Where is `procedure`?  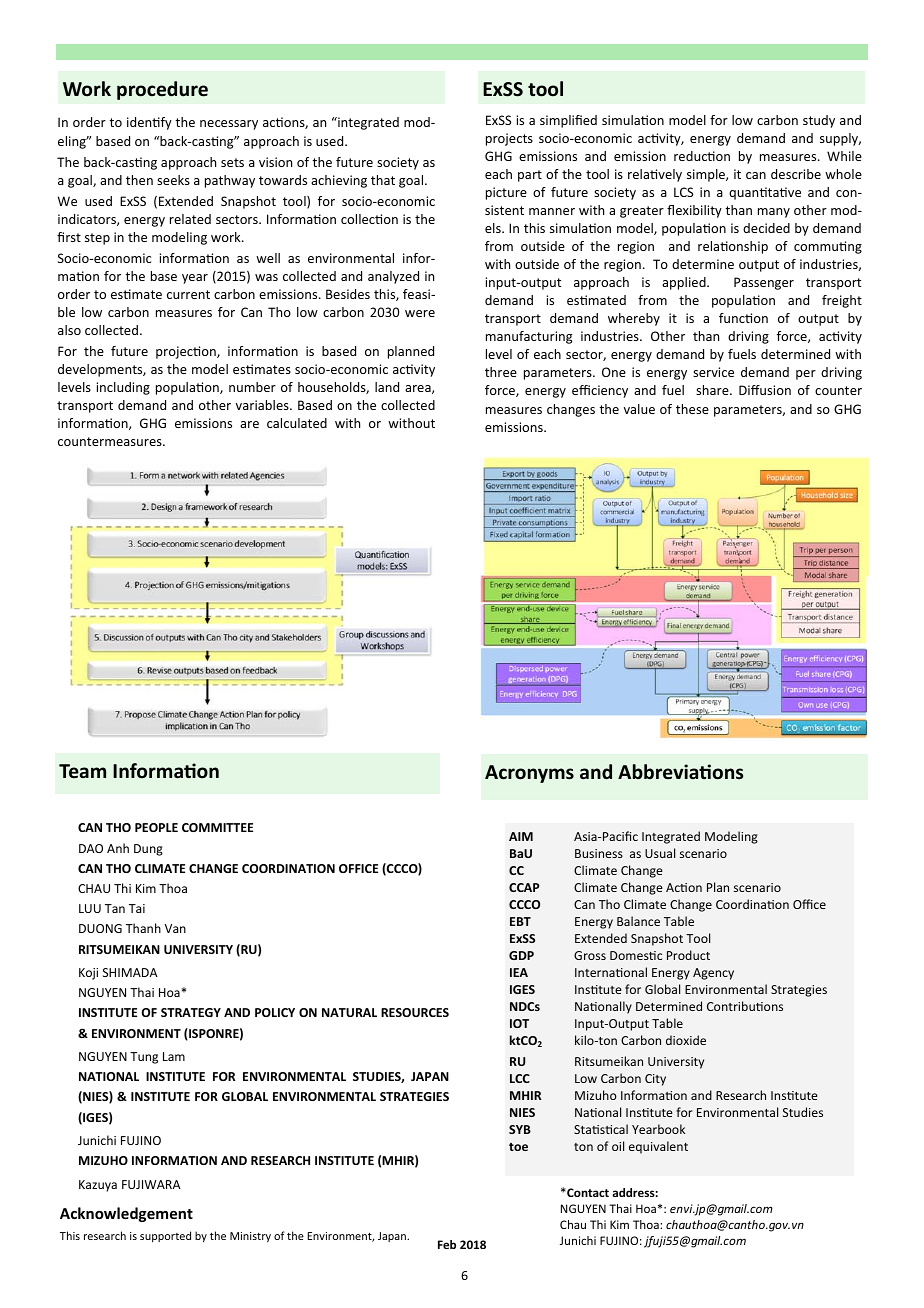 procedure is located at coordinates (162, 90).
